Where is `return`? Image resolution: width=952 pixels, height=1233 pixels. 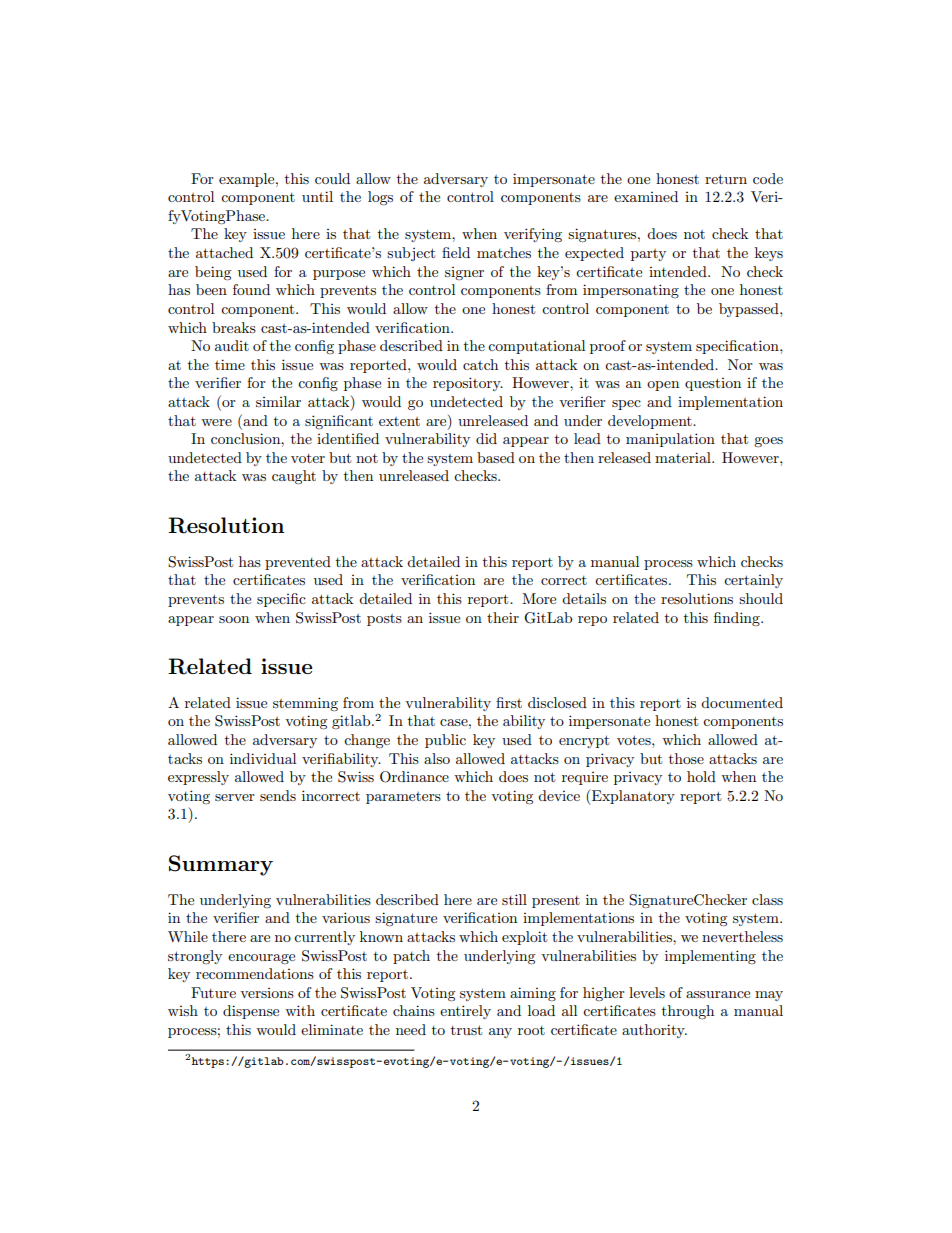
return is located at coordinates (726, 179).
